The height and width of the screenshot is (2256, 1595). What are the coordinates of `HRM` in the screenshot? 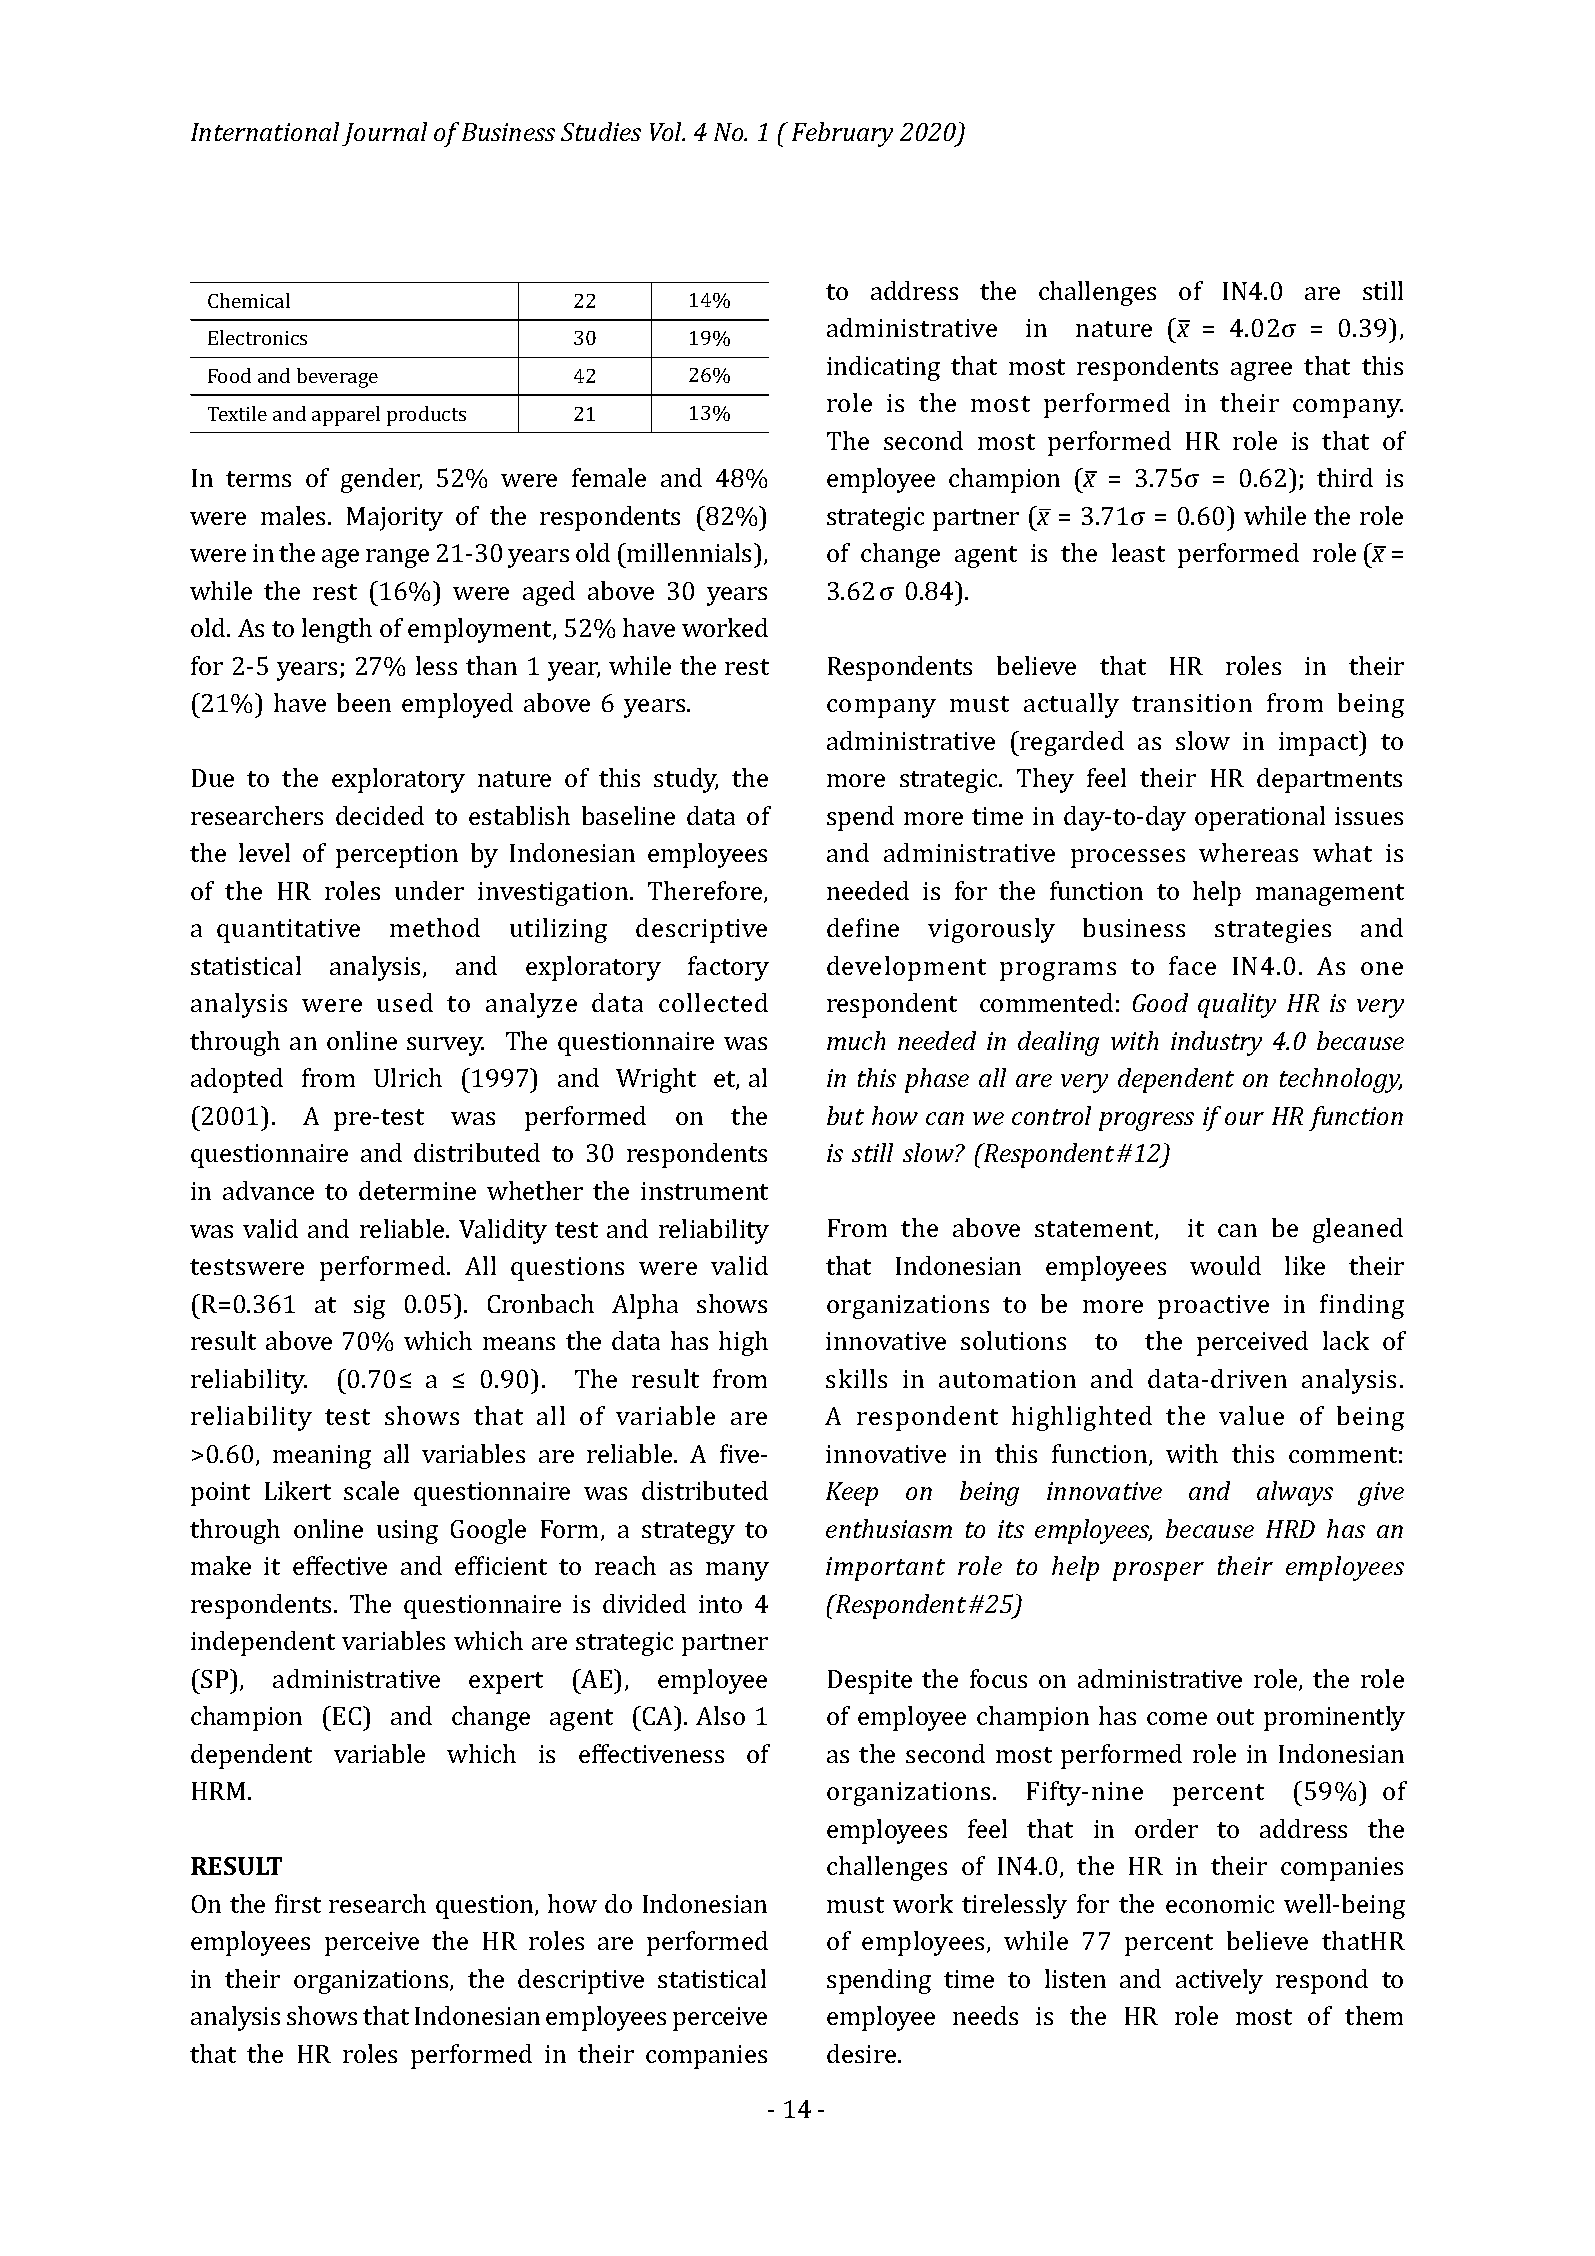 It's located at (218, 1791).
